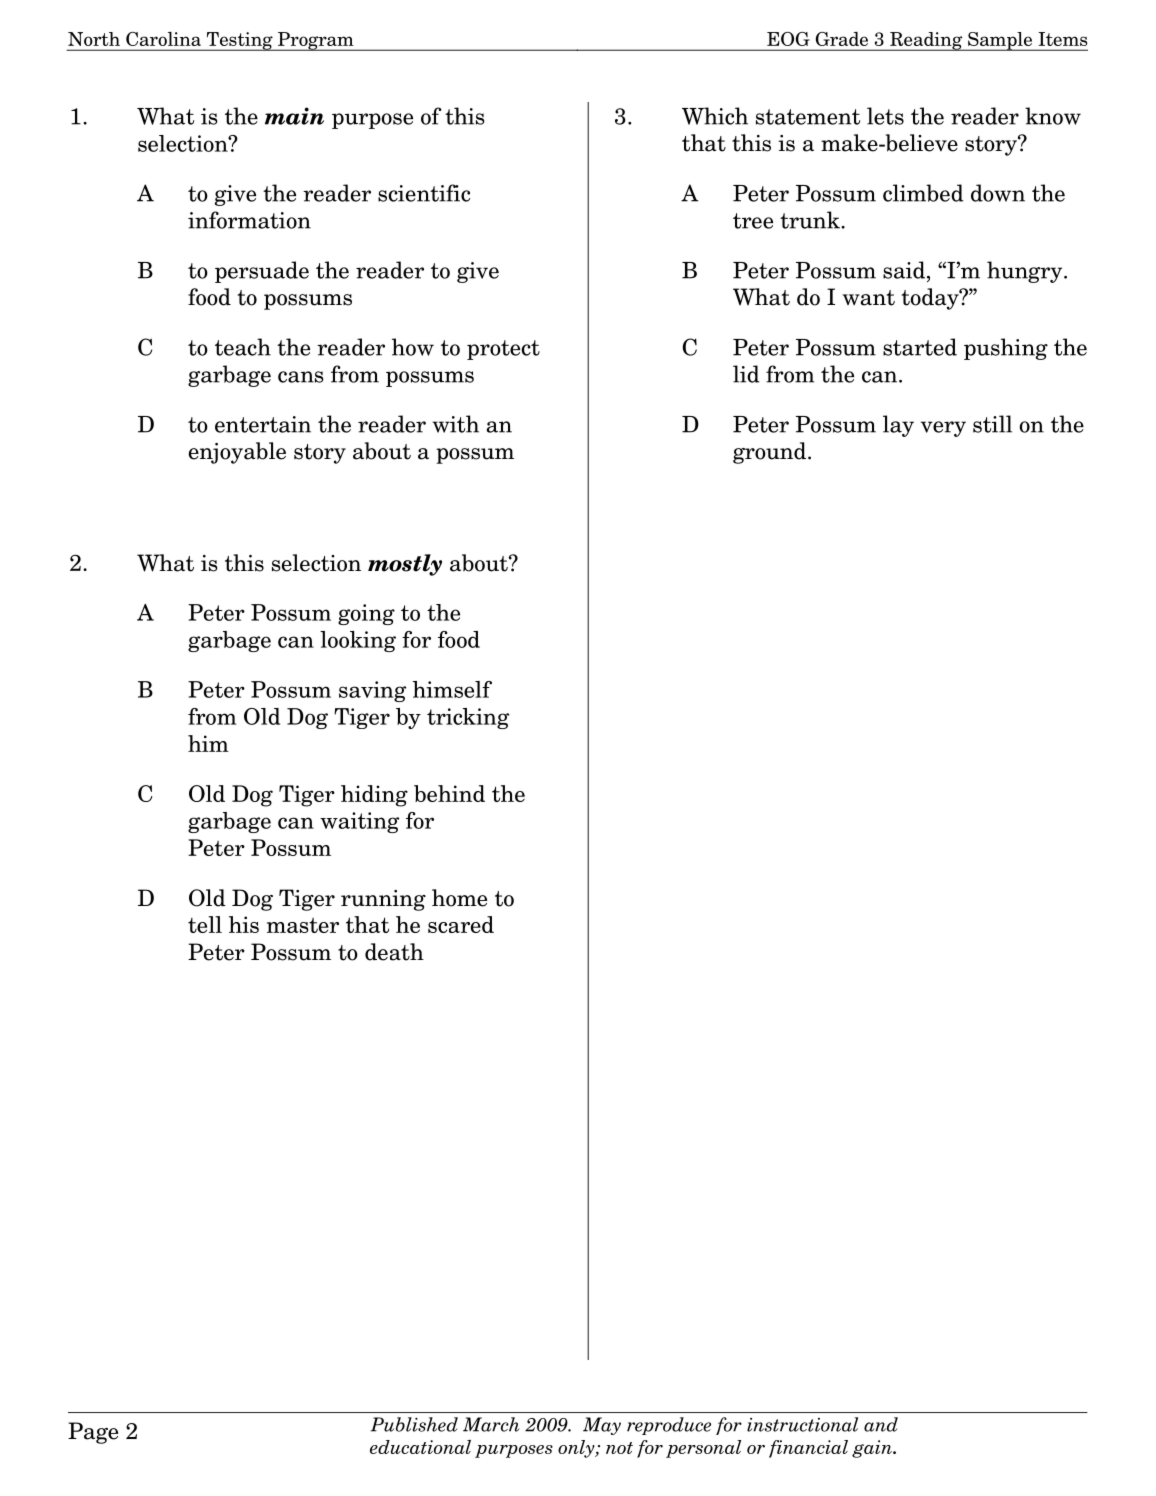 The height and width of the screenshot is (1496, 1156). Describe the element at coordinates (239, 41) in the screenshot. I see `Testing` at that location.
